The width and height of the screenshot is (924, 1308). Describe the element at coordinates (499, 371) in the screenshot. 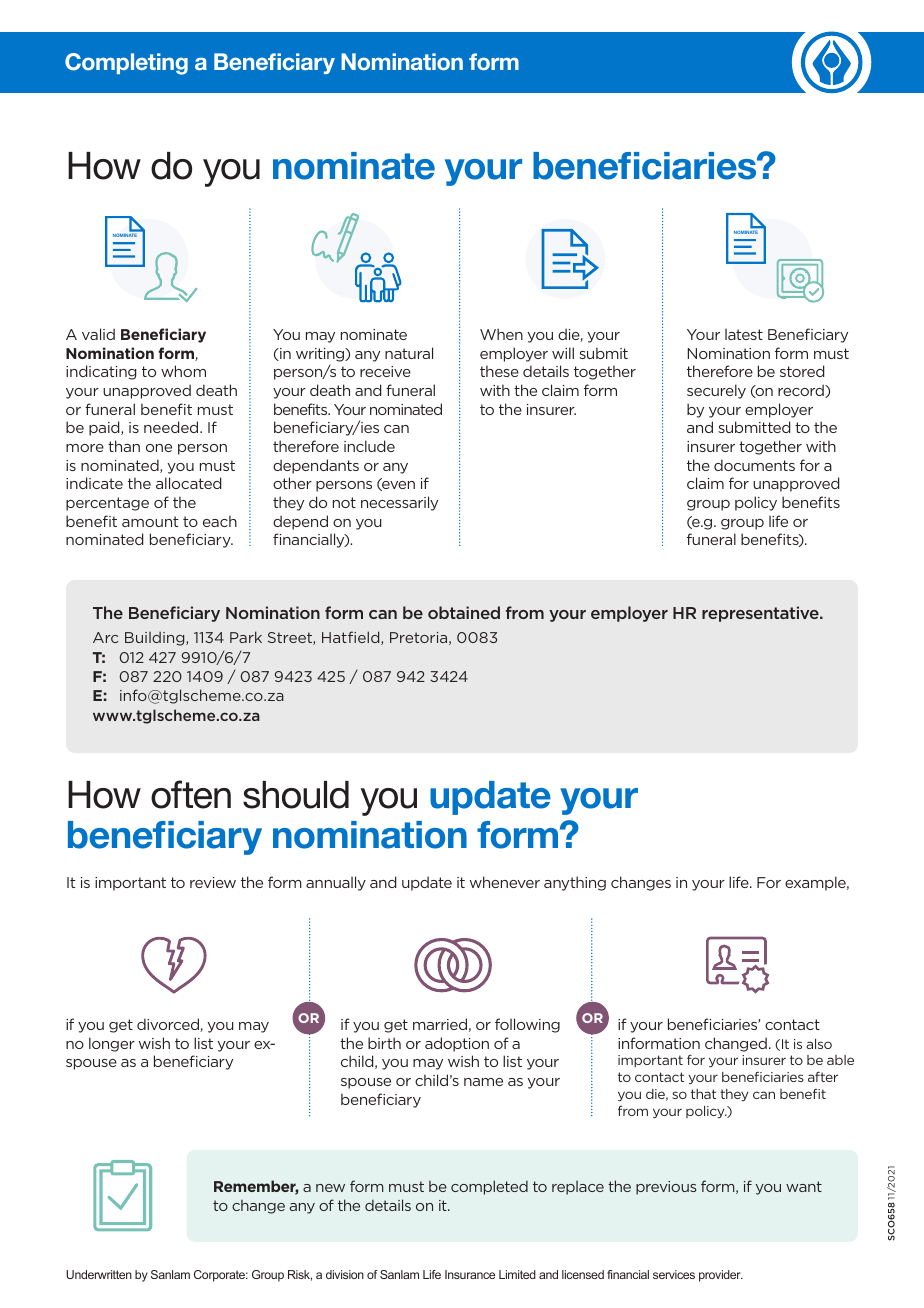

I see `these` at that location.
